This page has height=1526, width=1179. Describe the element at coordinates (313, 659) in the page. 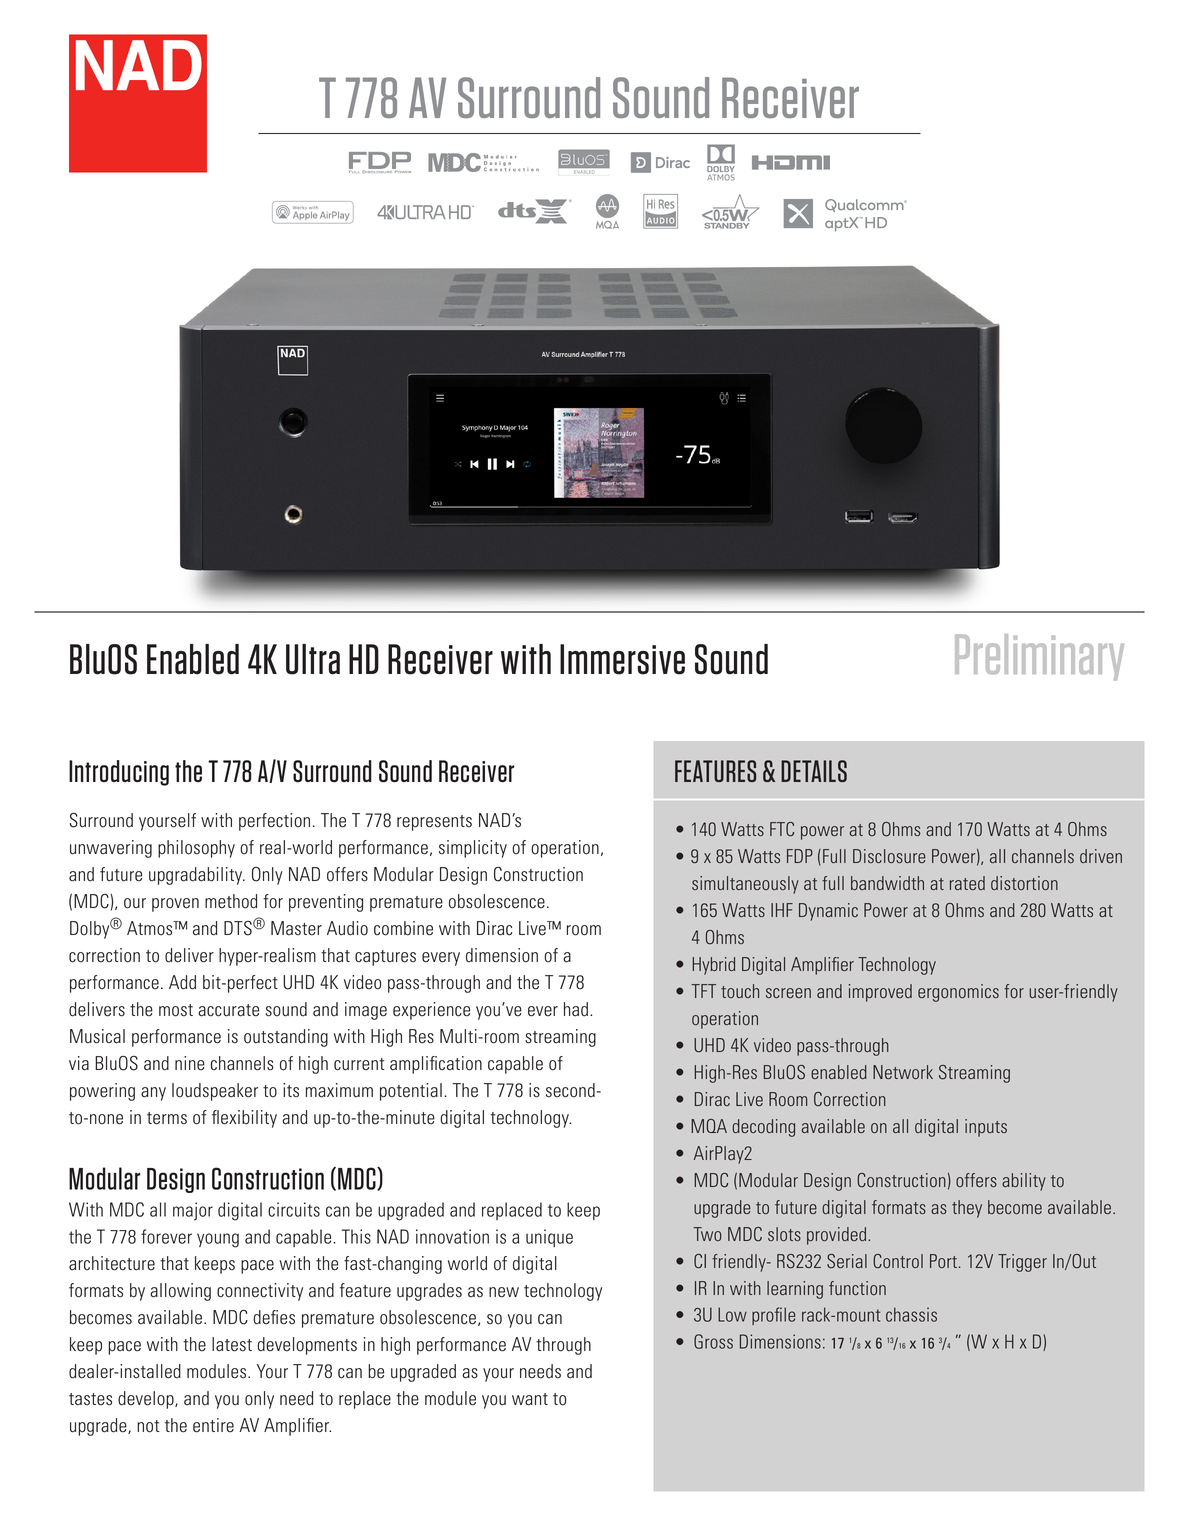

I see `Ultra` at that location.
